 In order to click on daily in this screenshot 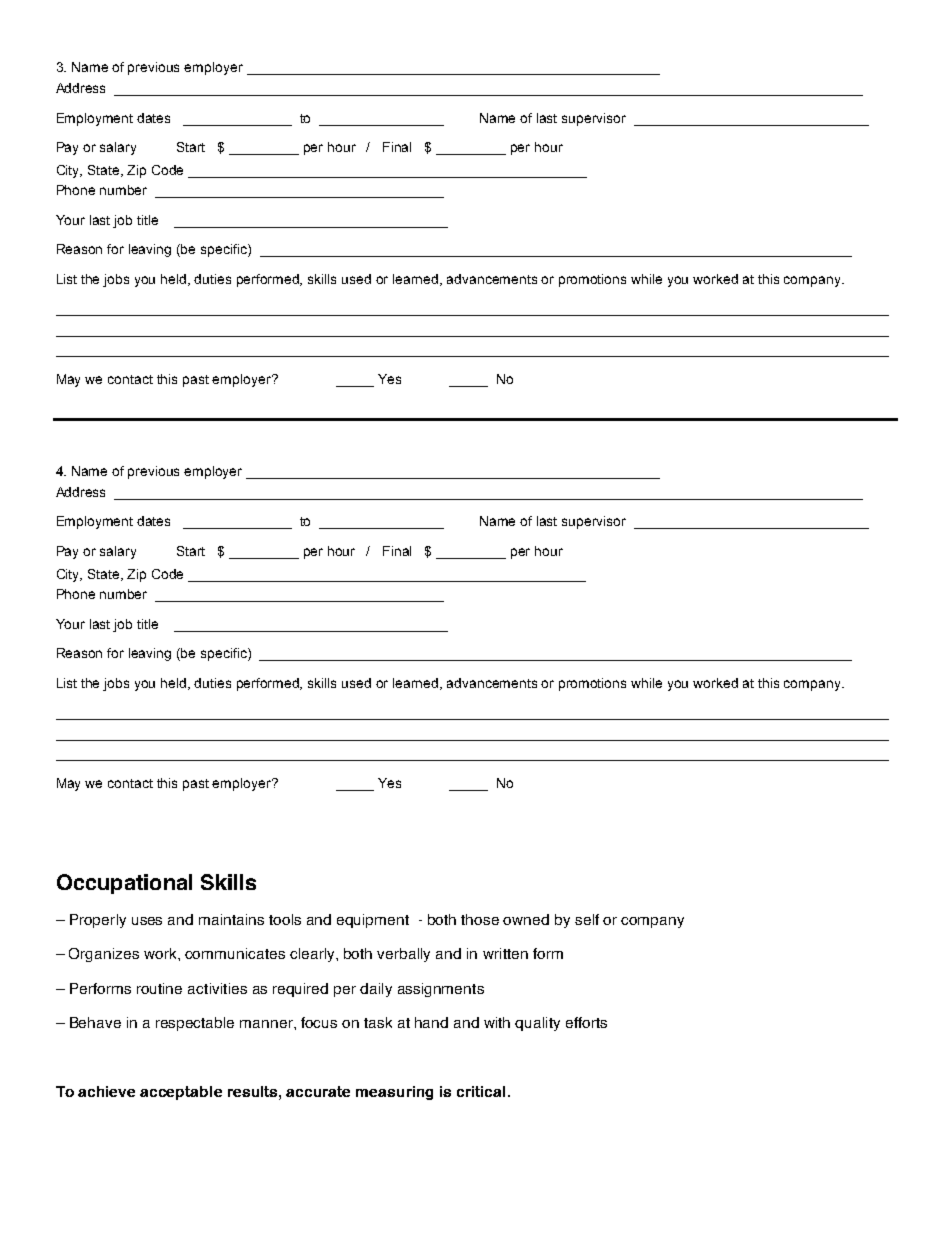, I will do `click(376, 990)`.
